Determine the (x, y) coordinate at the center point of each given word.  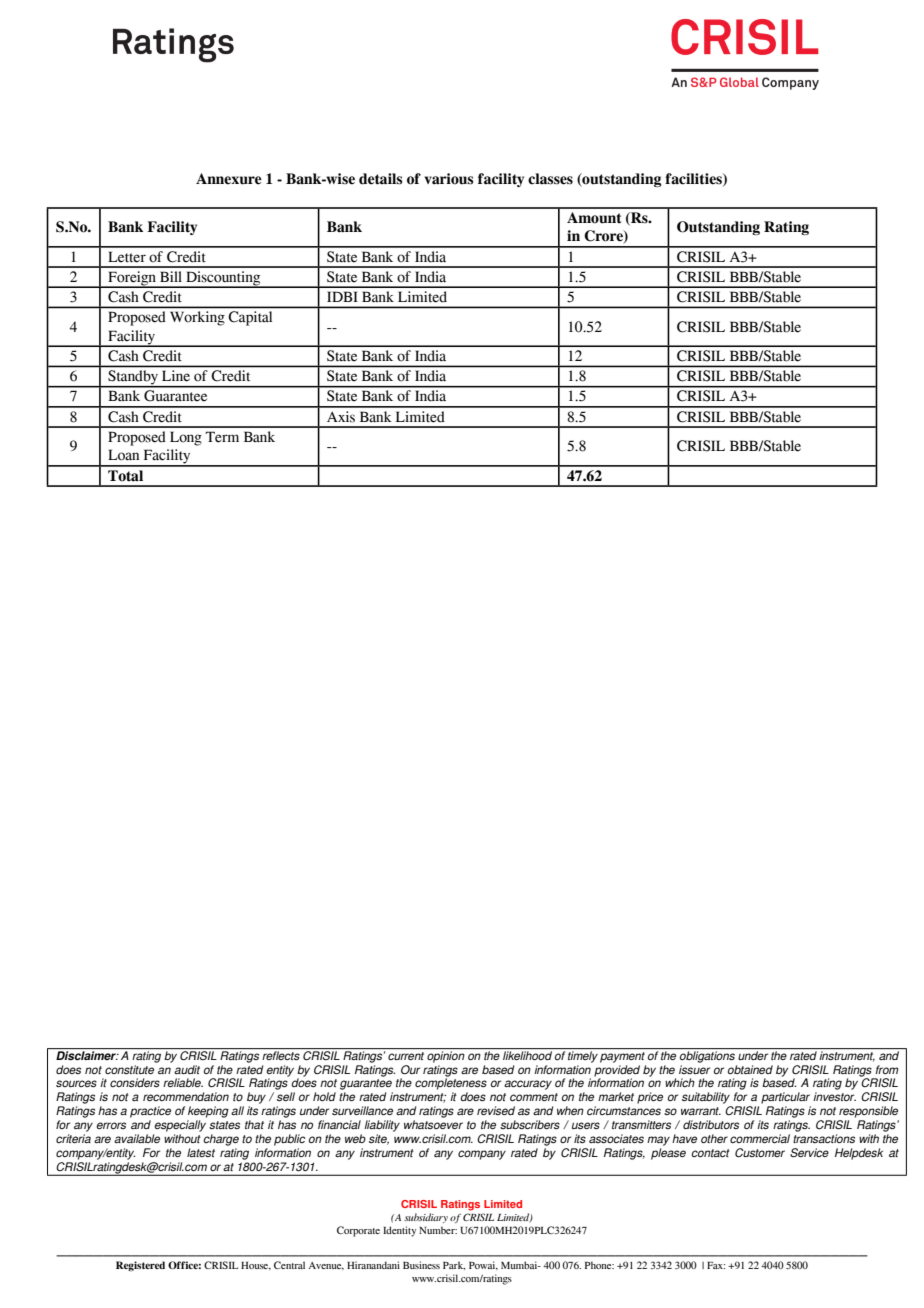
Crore (604, 237)
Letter (127, 257)
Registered (140, 1266)
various (448, 179)
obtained (750, 1069)
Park (454, 1265)
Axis (341, 417)
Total (125, 476)
